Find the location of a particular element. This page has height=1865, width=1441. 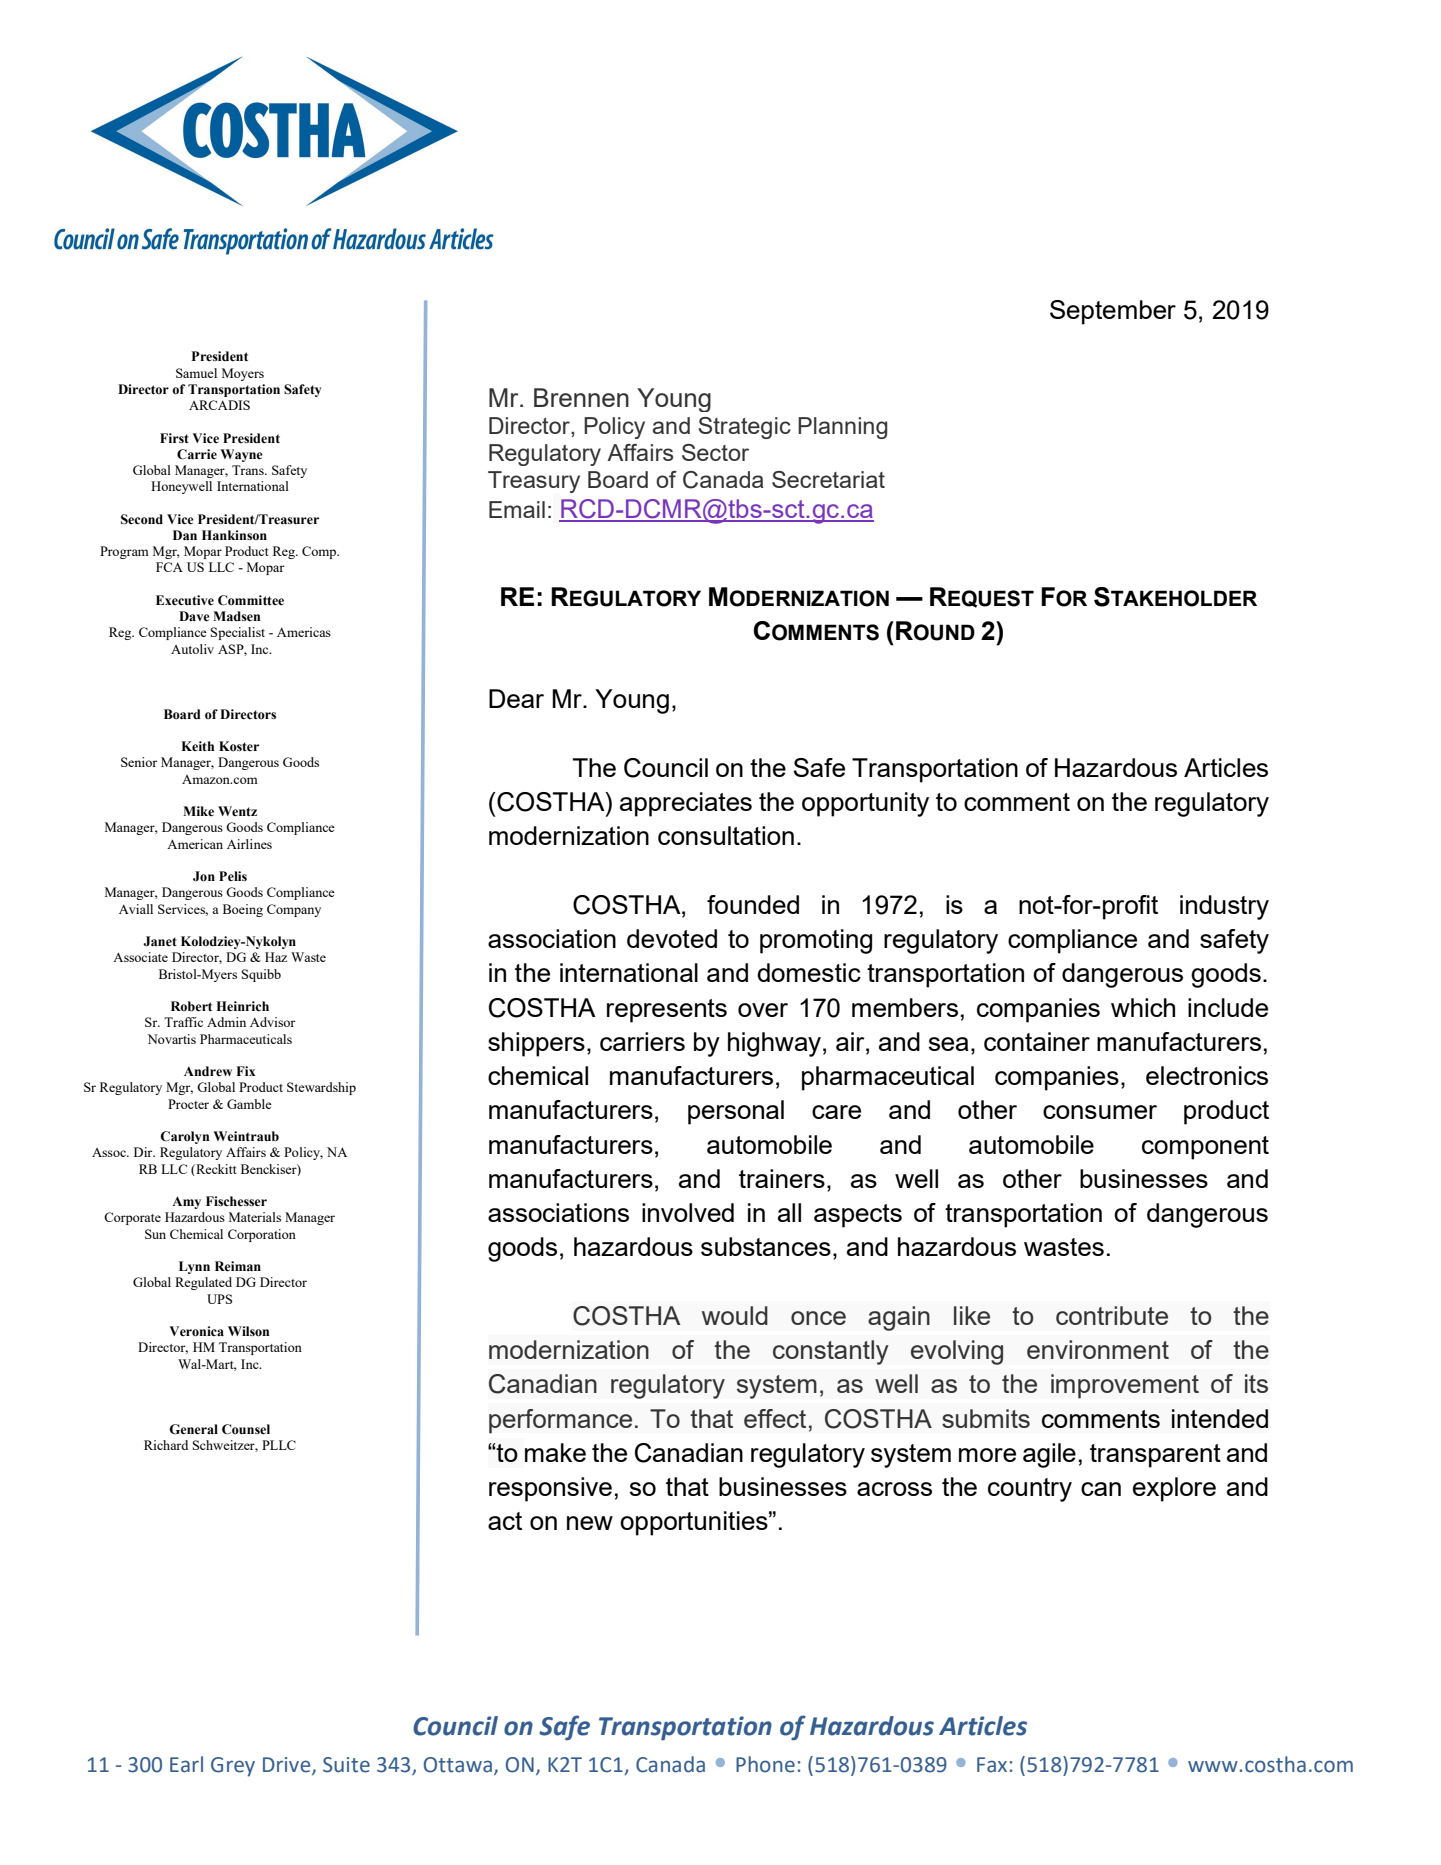

Brennen is located at coordinates (581, 397).
